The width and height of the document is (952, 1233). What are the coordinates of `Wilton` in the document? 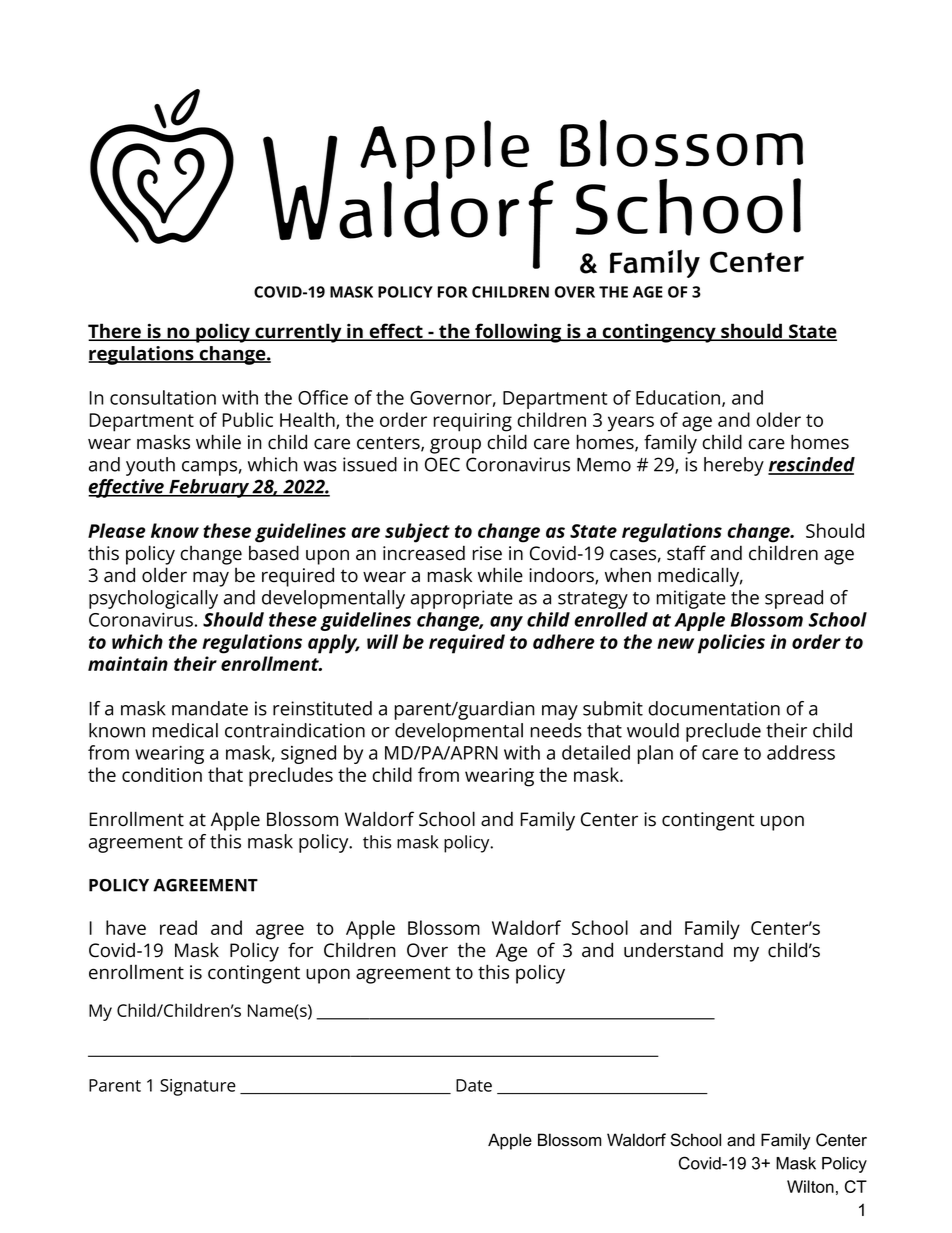 It's located at (810, 1186).
